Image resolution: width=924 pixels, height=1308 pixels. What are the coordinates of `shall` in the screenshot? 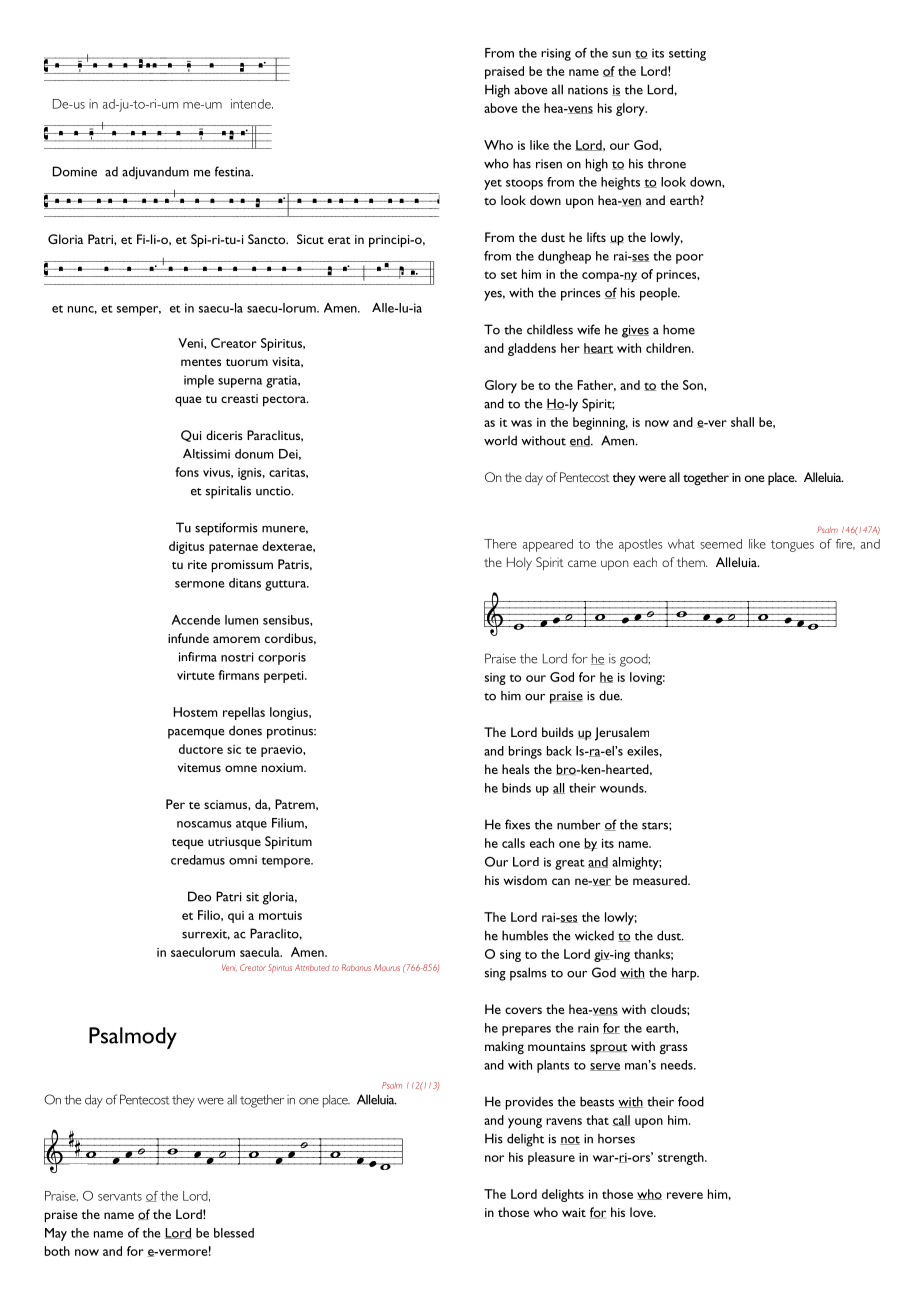 It's located at (742, 422).
